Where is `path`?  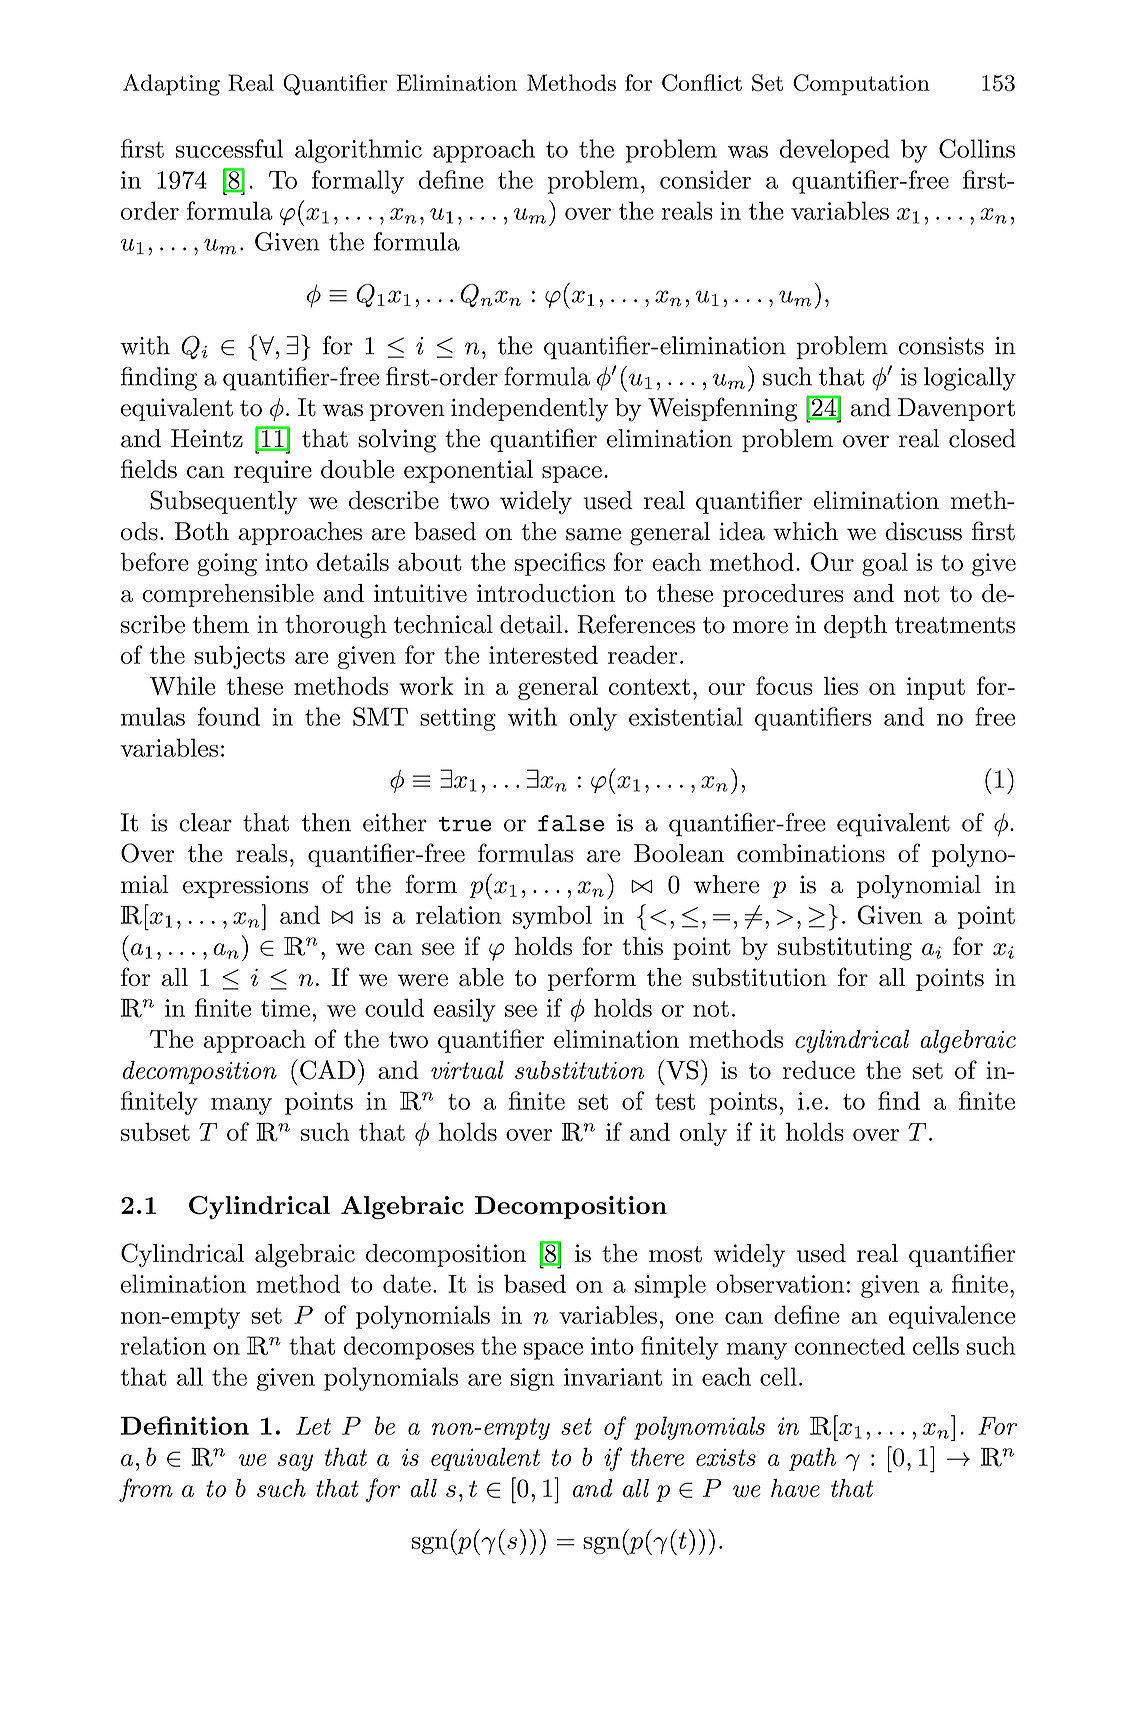 path is located at coordinates (812, 1459).
